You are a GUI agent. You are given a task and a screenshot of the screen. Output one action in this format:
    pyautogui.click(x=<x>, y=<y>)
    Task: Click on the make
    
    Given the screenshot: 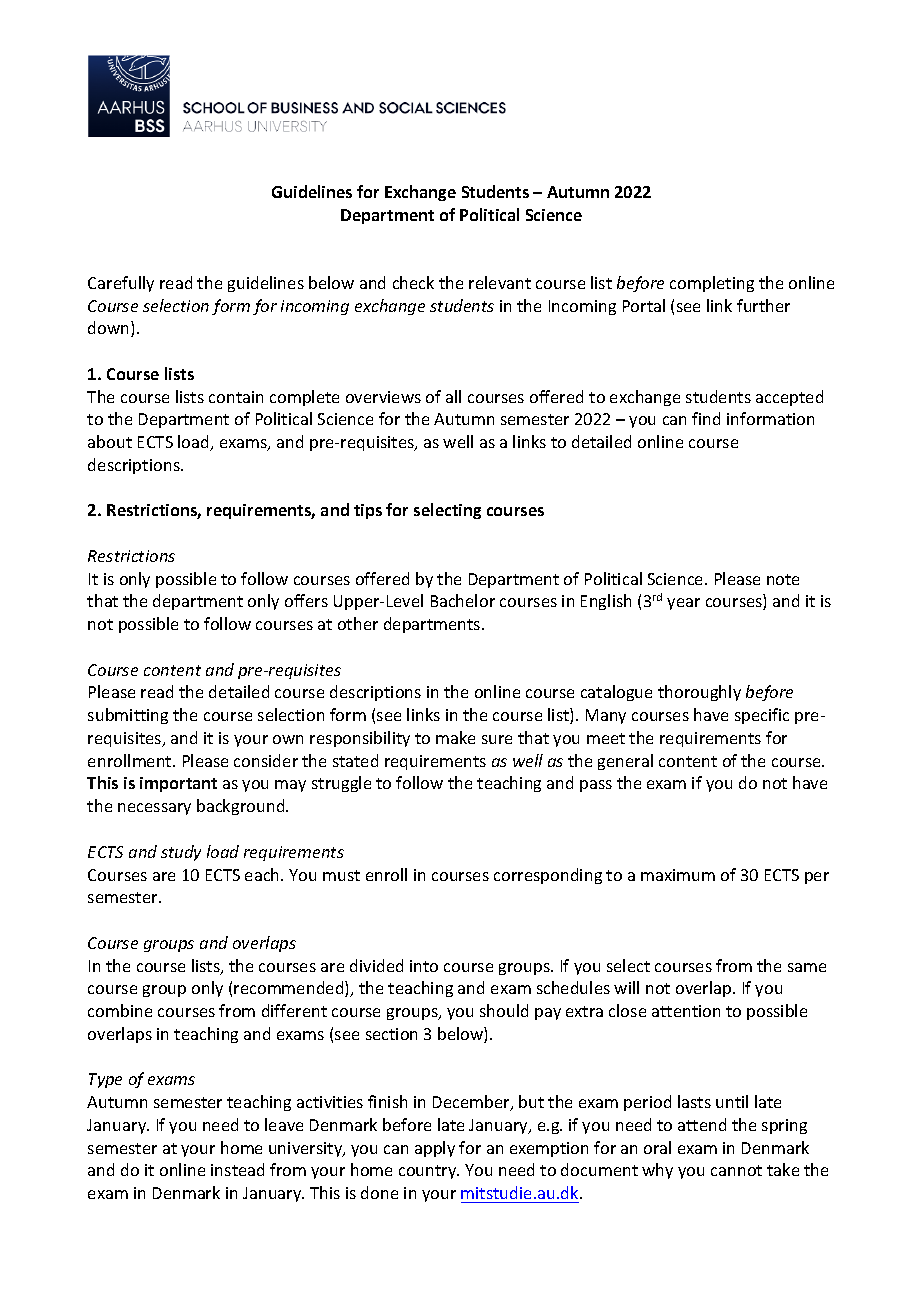 What is the action you would take?
    pyautogui.click(x=455, y=737)
